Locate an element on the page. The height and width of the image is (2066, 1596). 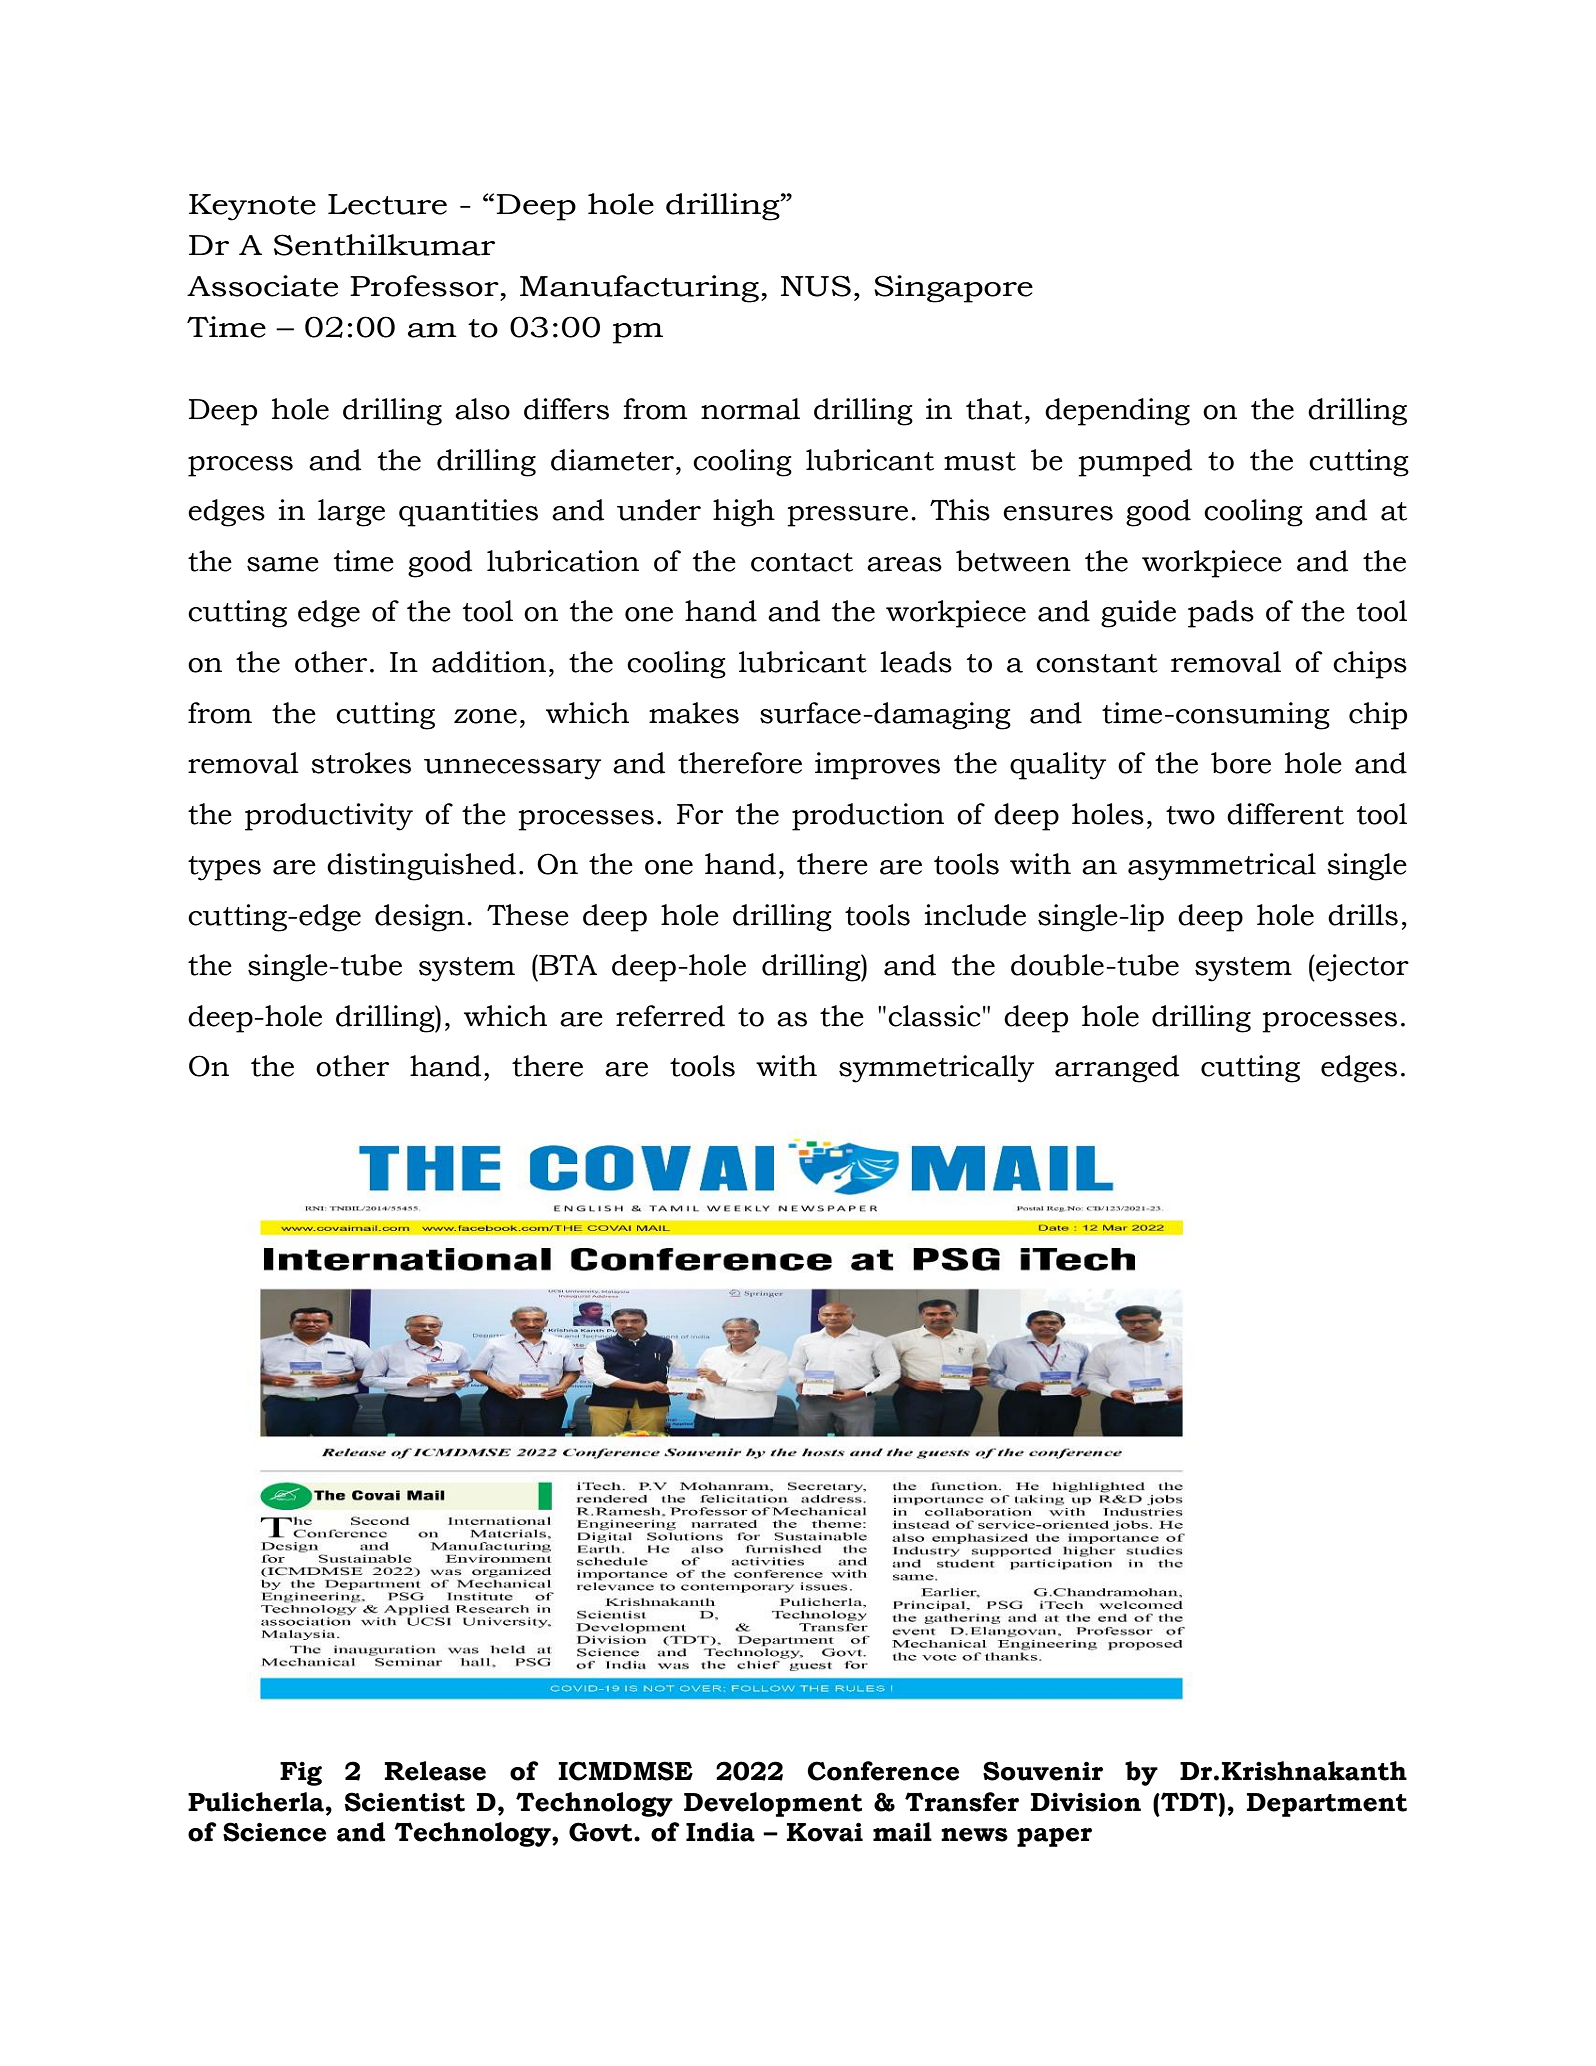
referred is located at coordinates (670, 1016).
